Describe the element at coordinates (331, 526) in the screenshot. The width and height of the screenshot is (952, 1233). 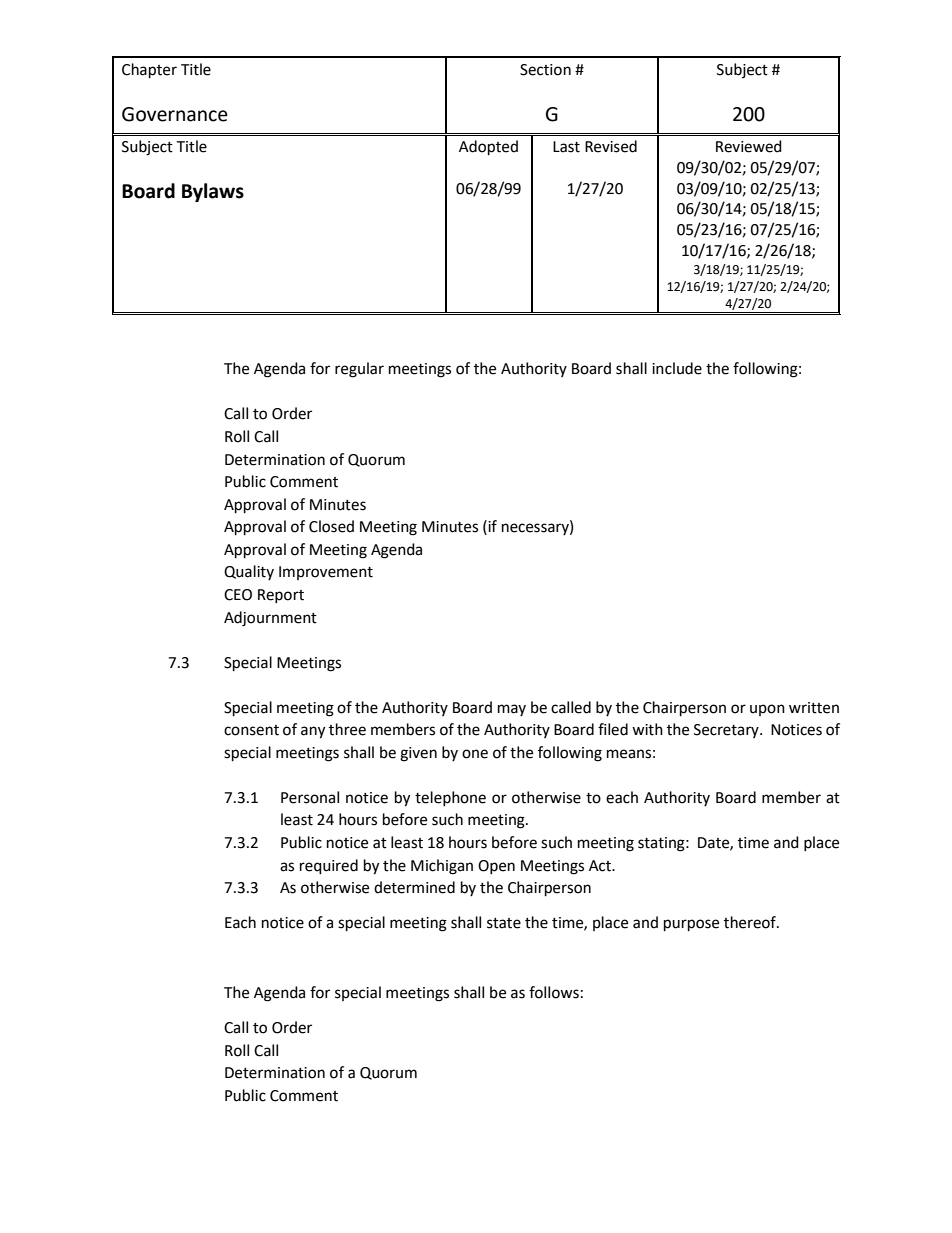
I see `Closed` at that location.
